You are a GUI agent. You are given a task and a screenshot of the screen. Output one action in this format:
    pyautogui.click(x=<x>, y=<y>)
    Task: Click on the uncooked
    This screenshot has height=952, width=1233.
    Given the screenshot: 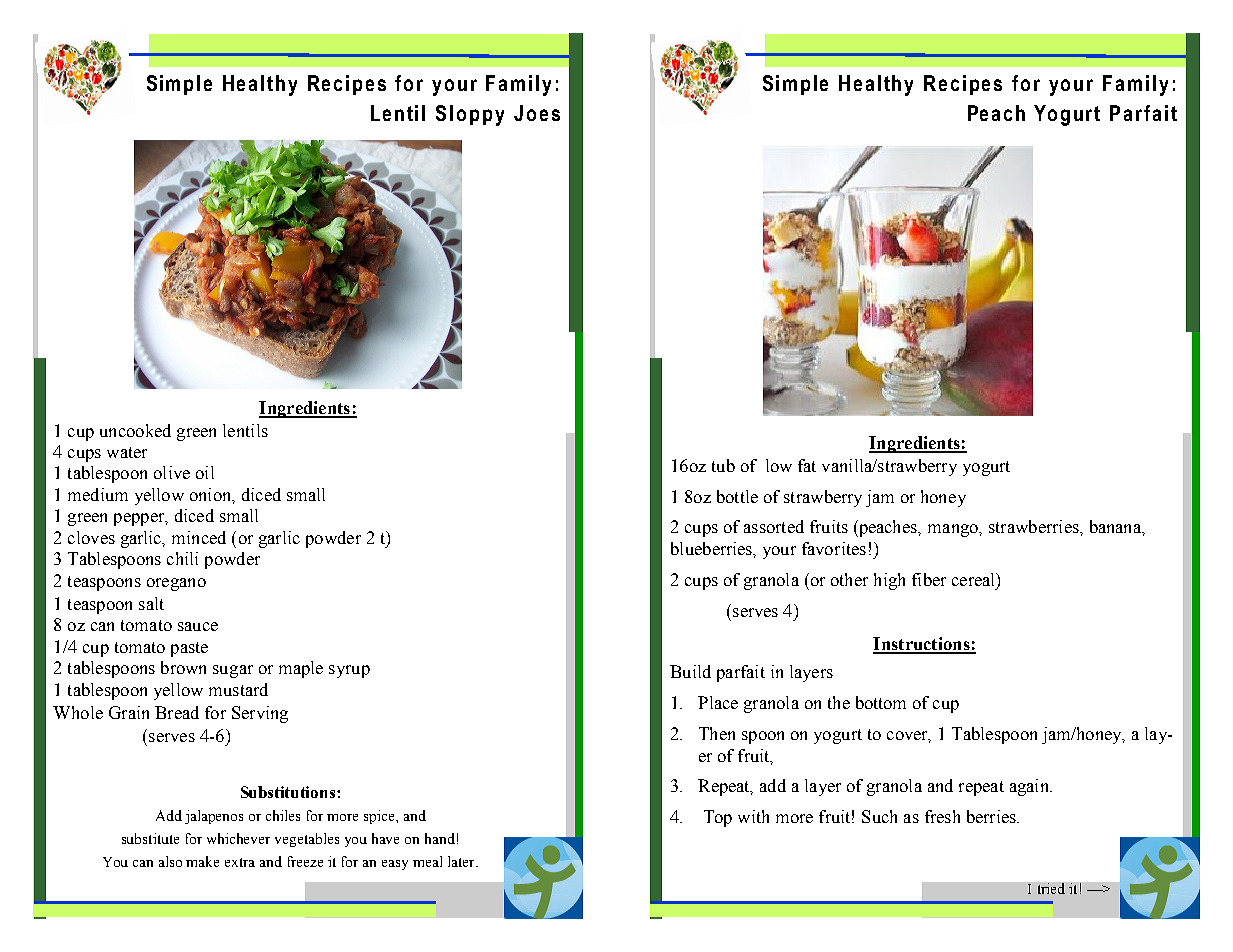 What is the action you would take?
    pyautogui.click(x=135, y=430)
